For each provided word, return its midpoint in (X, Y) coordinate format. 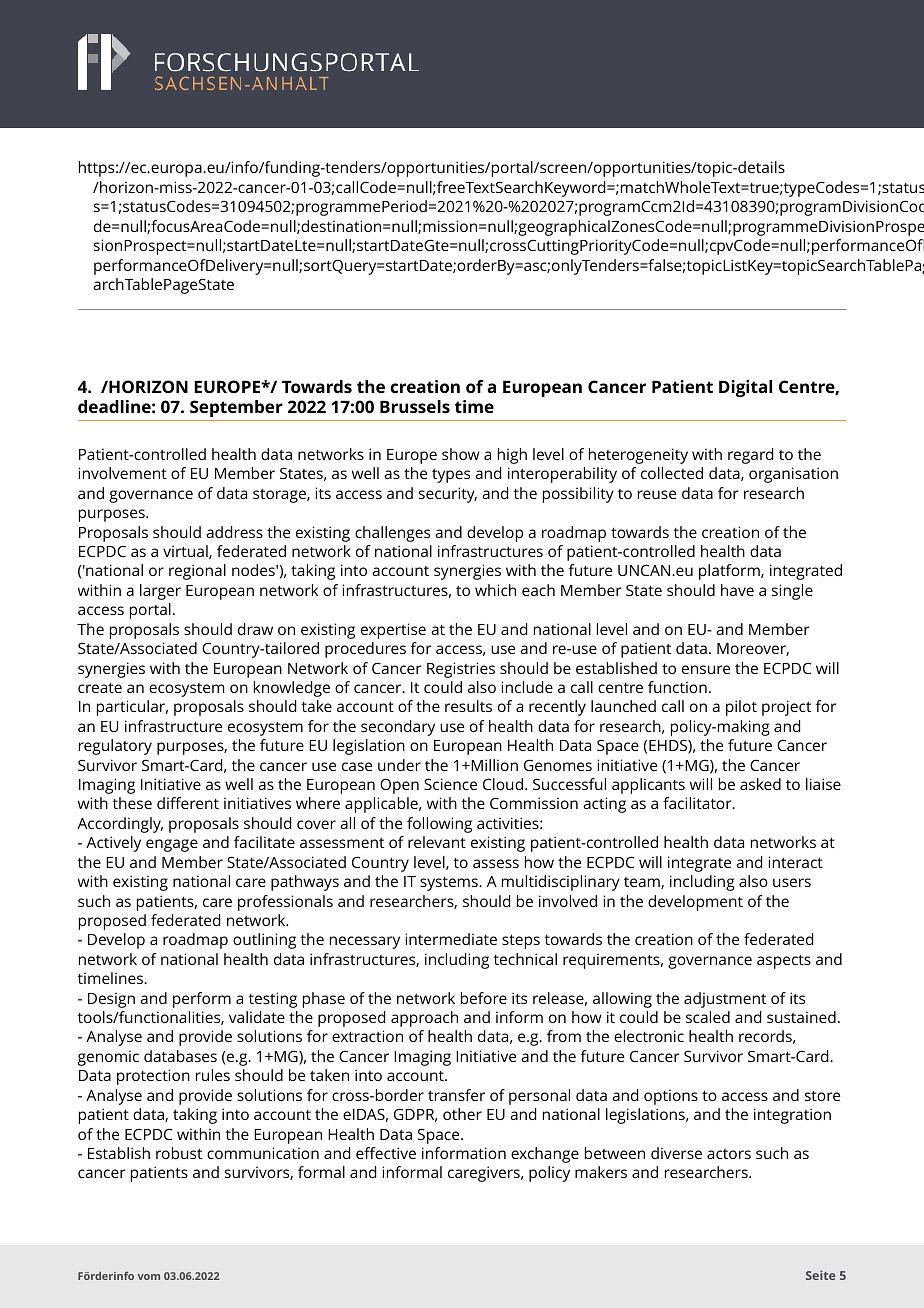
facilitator (698, 803)
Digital (745, 388)
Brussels (415, 406)
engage (172, 845)
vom (149, 1277)
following (439, 825)
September (236, 408)
